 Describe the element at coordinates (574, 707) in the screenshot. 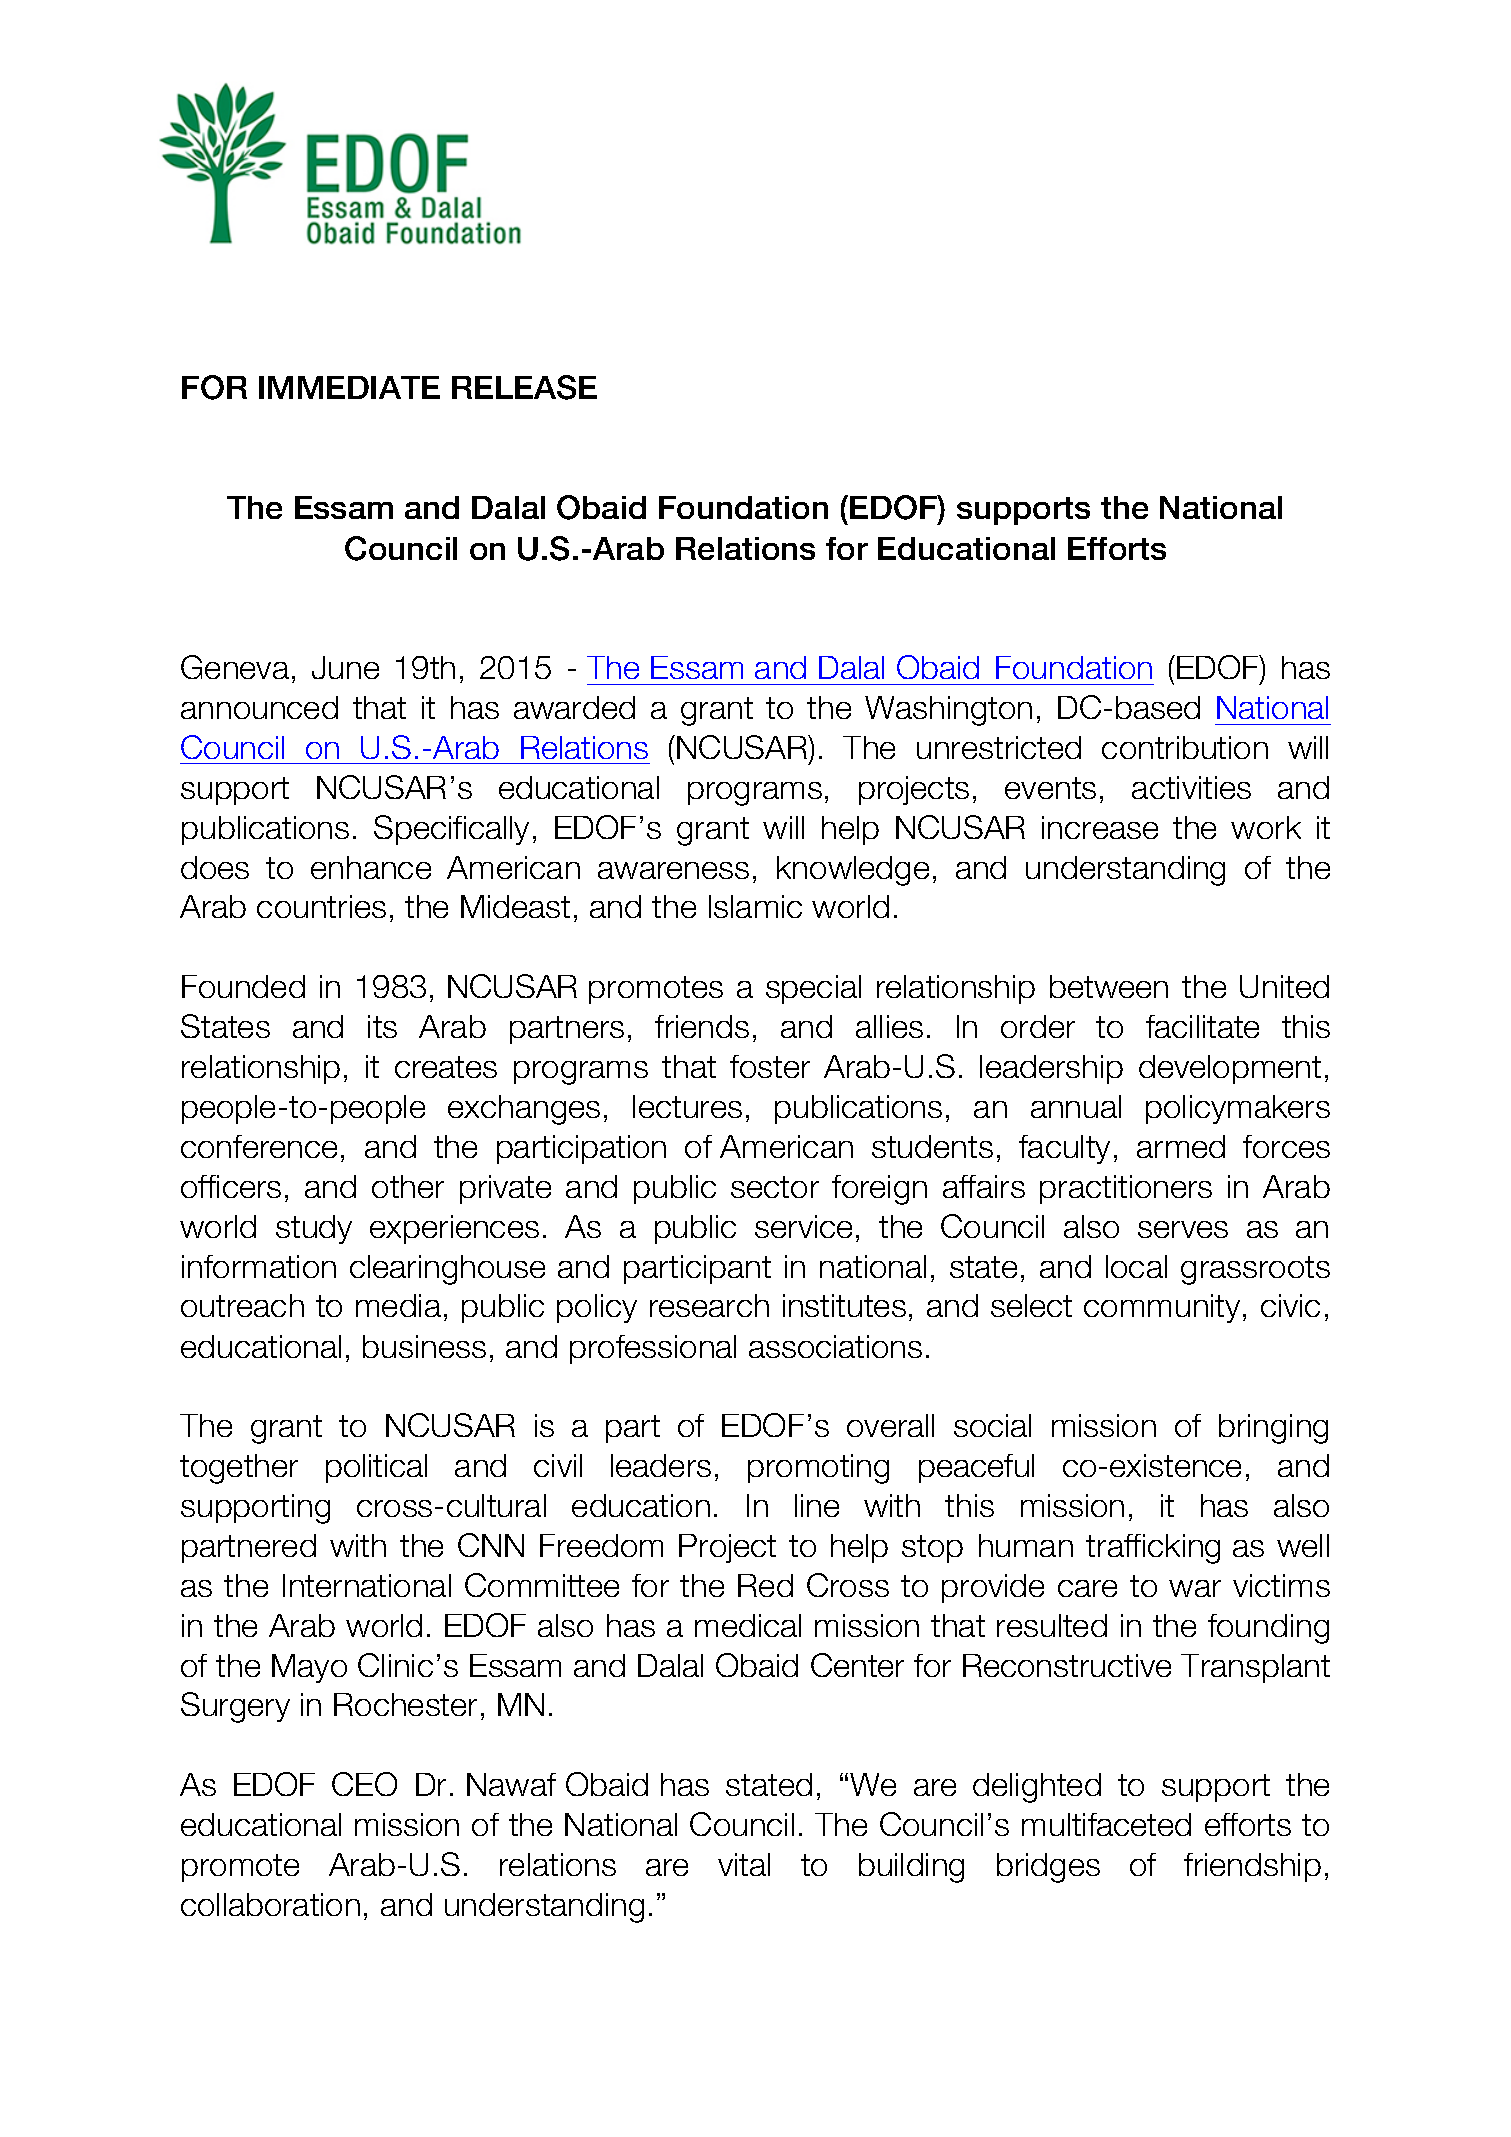

I see `awarded` at that location.
